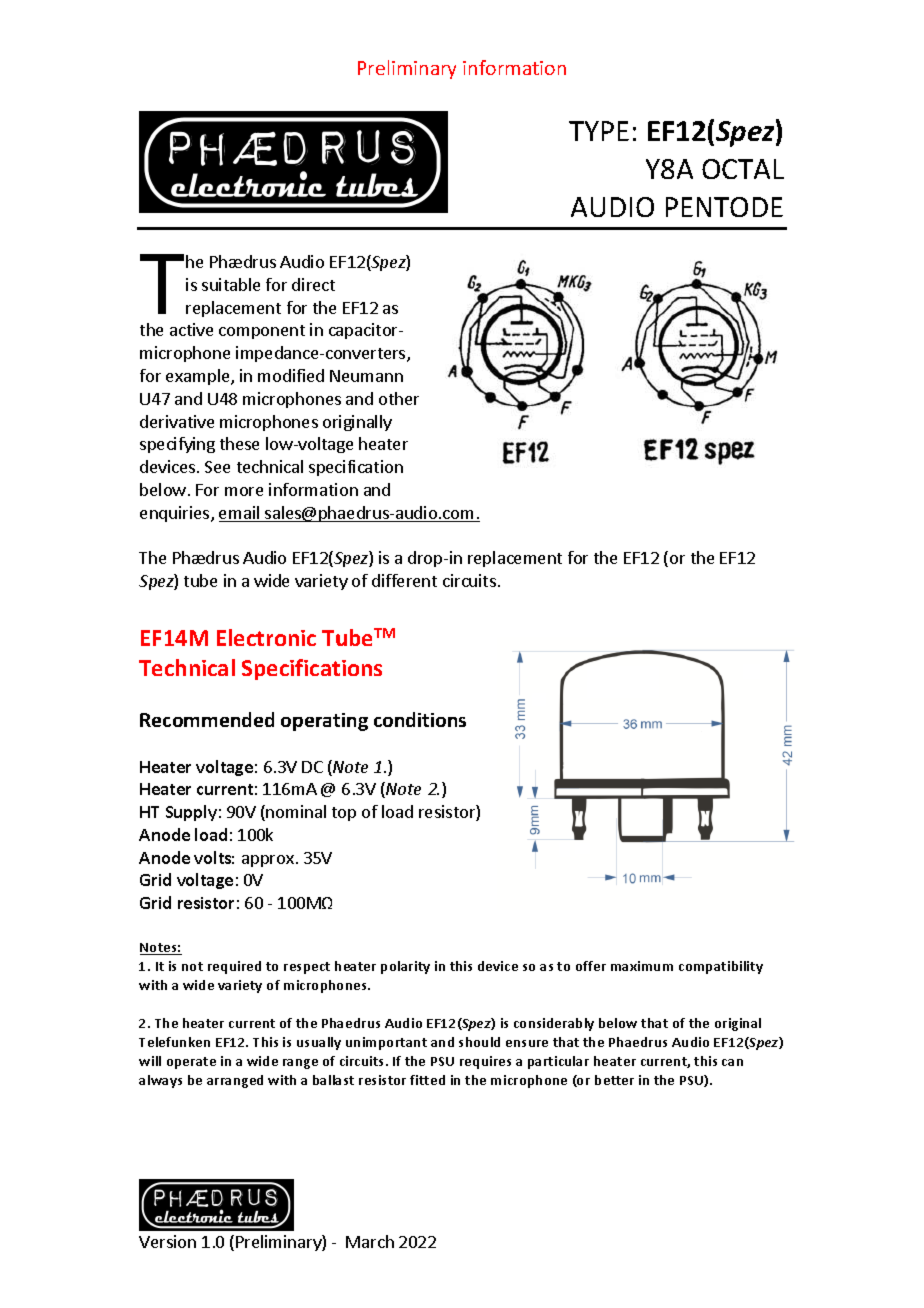  Describe the element at coordinates (370, 1241) in the screenshot. I see `March` at that location.
